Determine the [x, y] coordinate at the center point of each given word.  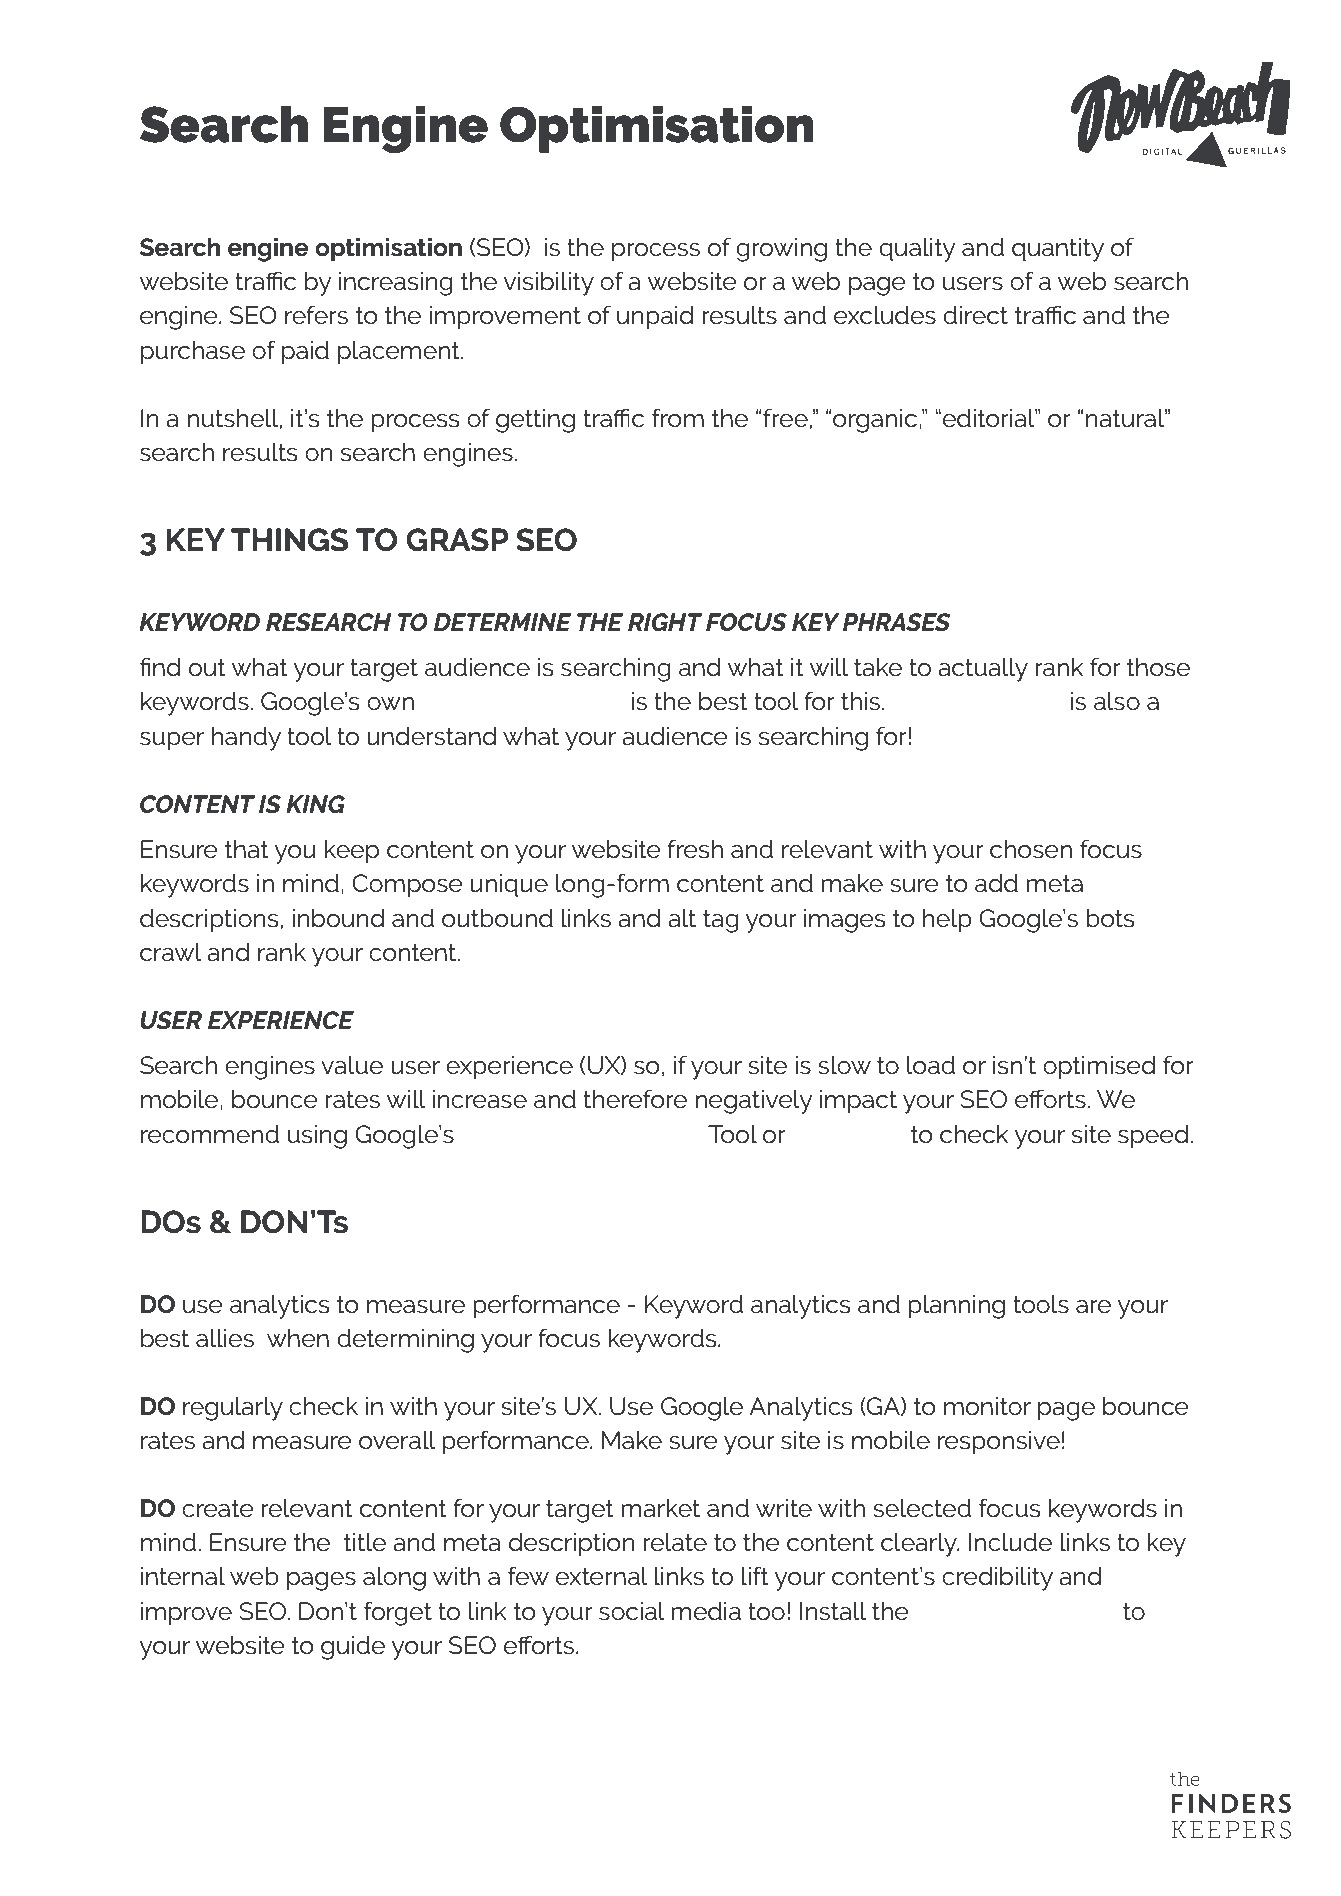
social [632, 1611]
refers [316, 315]
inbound [338, 918]
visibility [549, 284]
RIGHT [665, 622]
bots [1110, 918]
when [298, 1338]
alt [682, 918]
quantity [1058, 250]
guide [353, 1648]
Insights [656, 1136]
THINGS [289, 540]
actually [983, 670]
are [1093, 1307]
